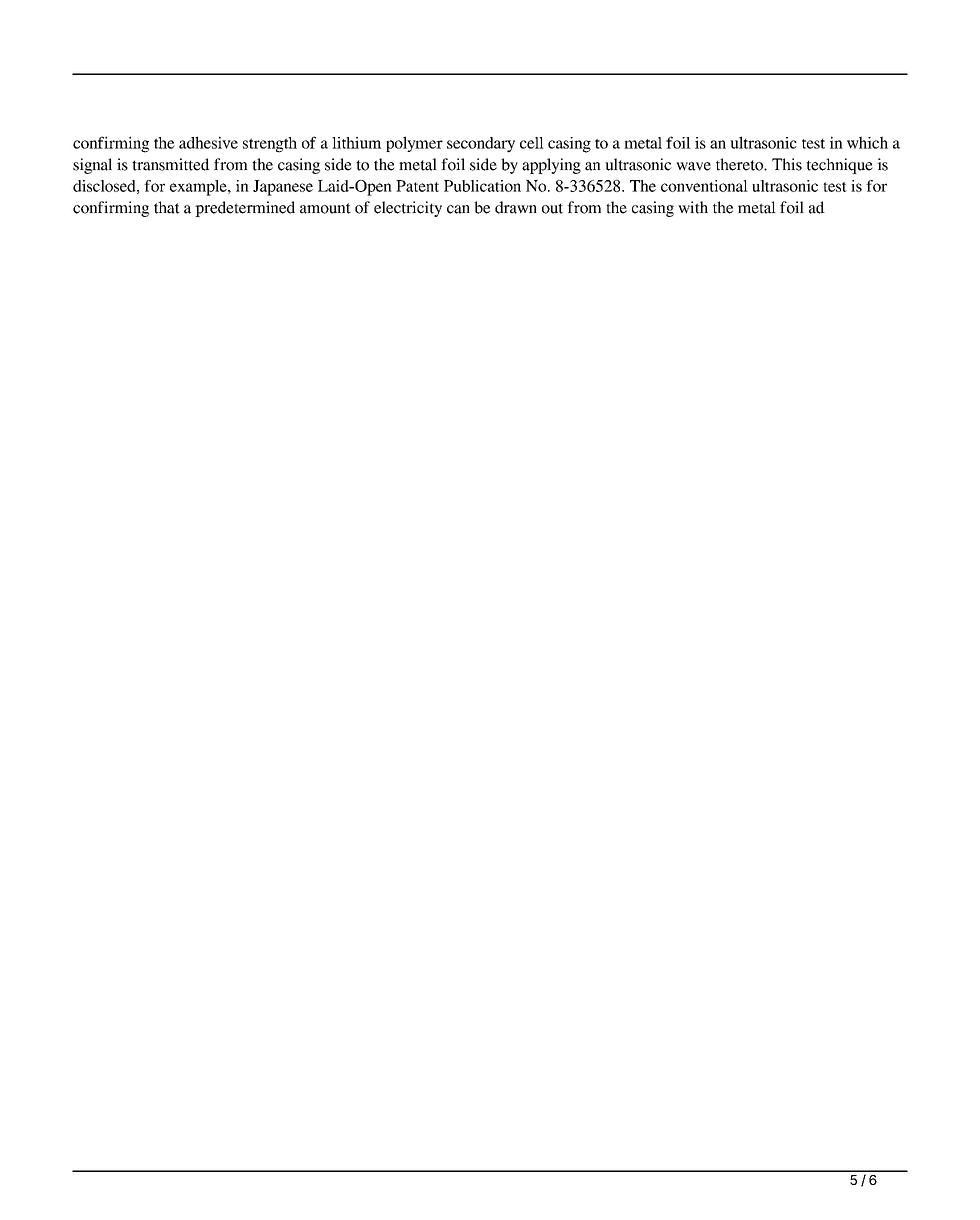 This screenshot has height=1220, width=980. I want to click on which, so click(867, 142).
